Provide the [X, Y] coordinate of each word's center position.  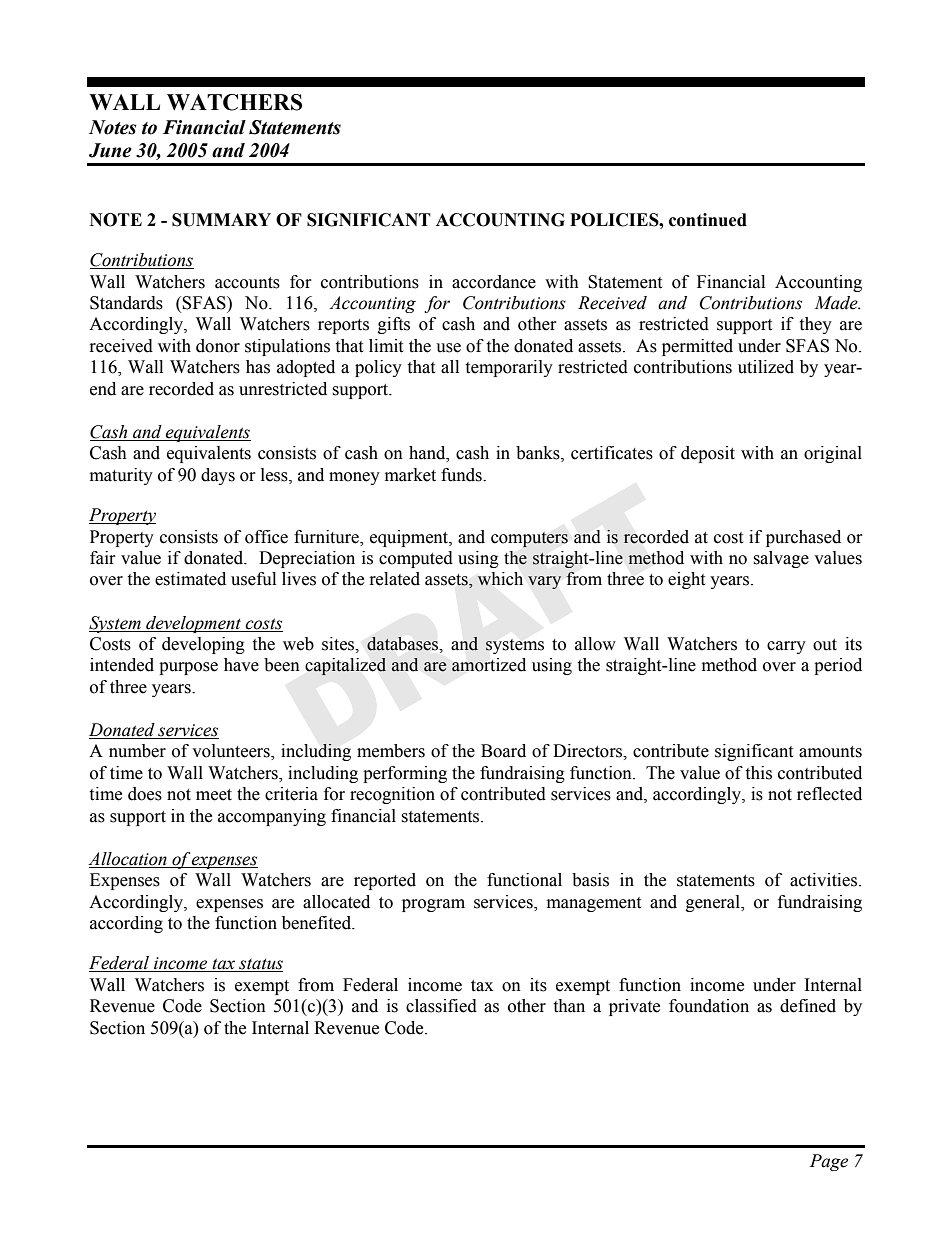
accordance [494, 282]
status [260, 965]
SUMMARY [221, 220]
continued [708, 220]
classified [441, 1006]
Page [829, 1162]
